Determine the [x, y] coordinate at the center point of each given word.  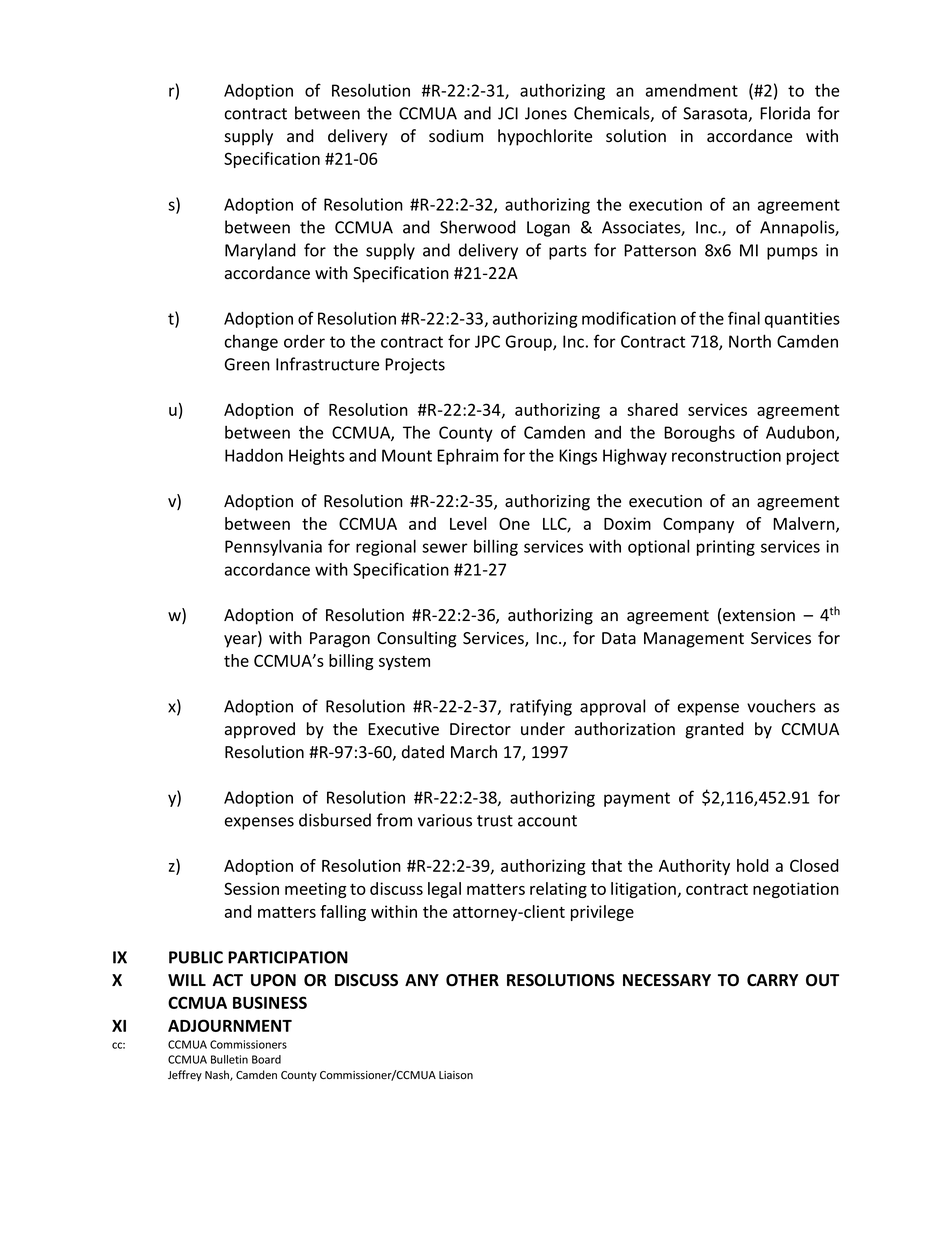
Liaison [456, 1075]
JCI [508, 113]
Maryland [260, 251]
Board [266, 1059]
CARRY [772, 980]
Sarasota [716, 114]
